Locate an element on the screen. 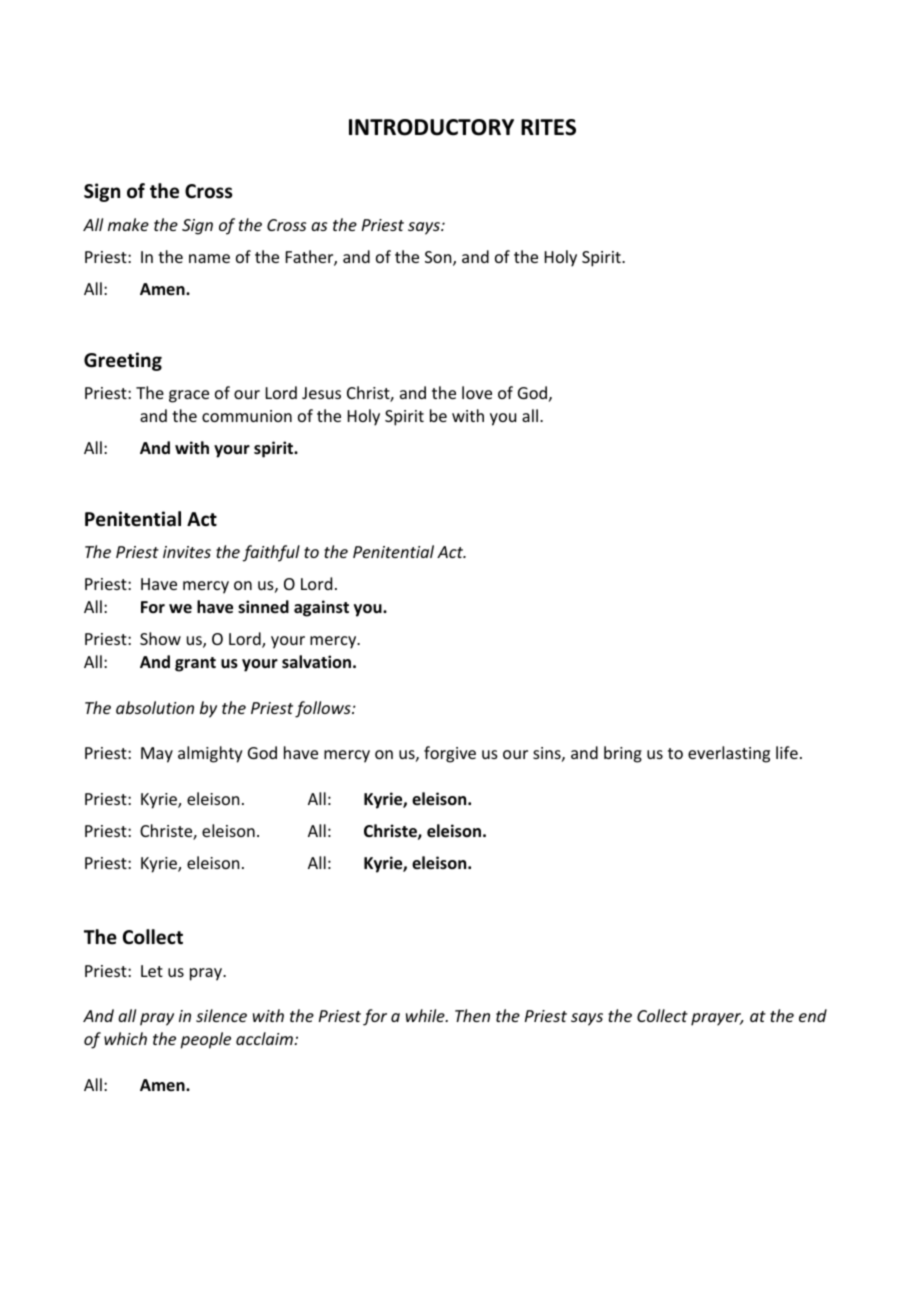 This screenshot has width=924, height=1308. make is located at coordinates (128, 224).
